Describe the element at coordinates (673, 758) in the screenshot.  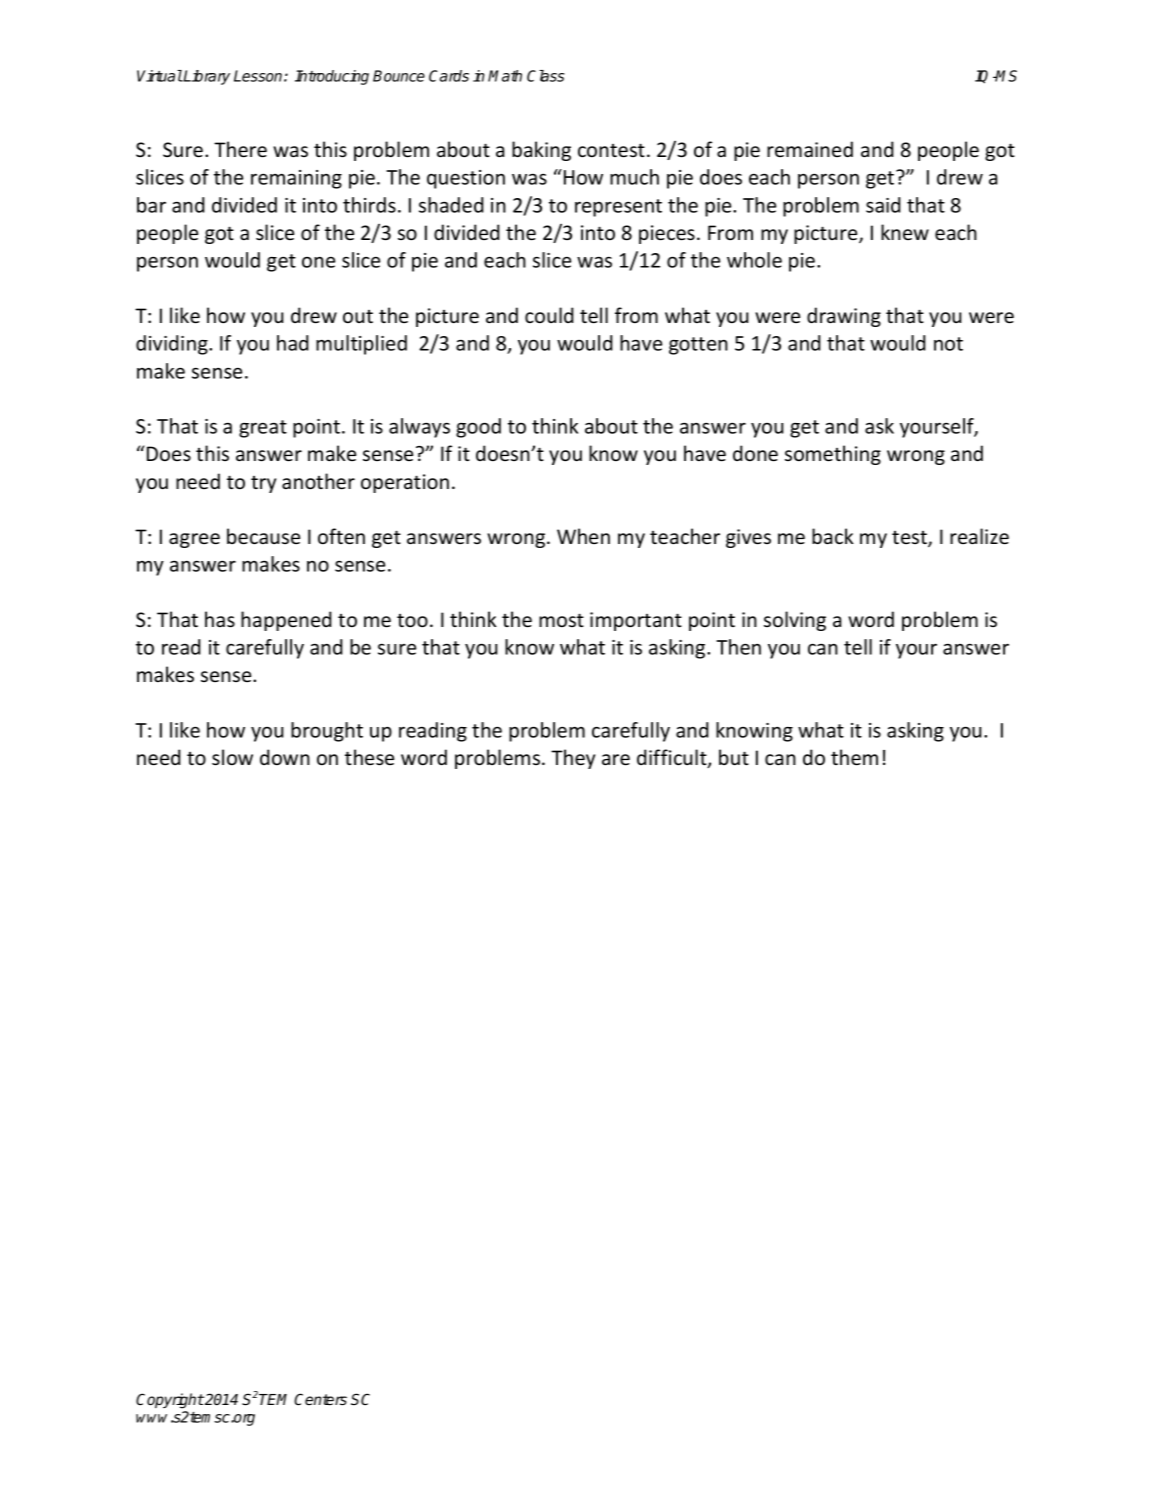
I see `difficult` at that location.
